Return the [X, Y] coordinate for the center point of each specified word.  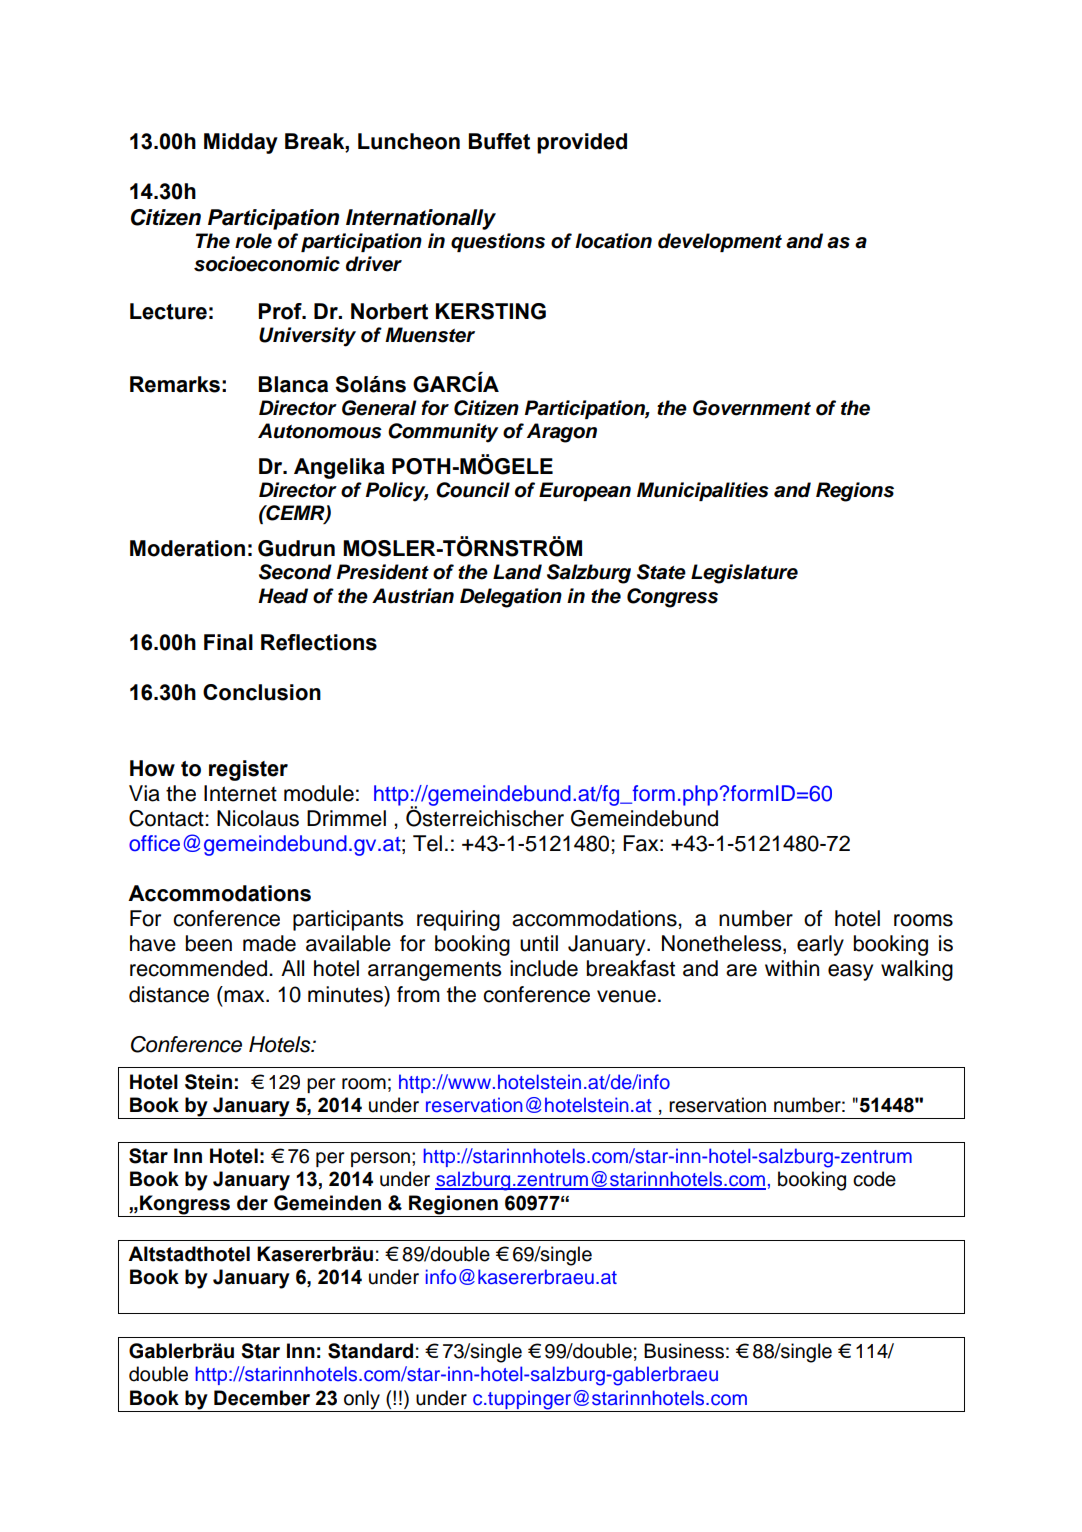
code [874, 1179]
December [262, 1398]
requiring [458, 920]
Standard [370, 1351]
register [248, 770]
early [820, 945]
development [720, 242]
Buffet [499, 141]
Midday [241, 143]
